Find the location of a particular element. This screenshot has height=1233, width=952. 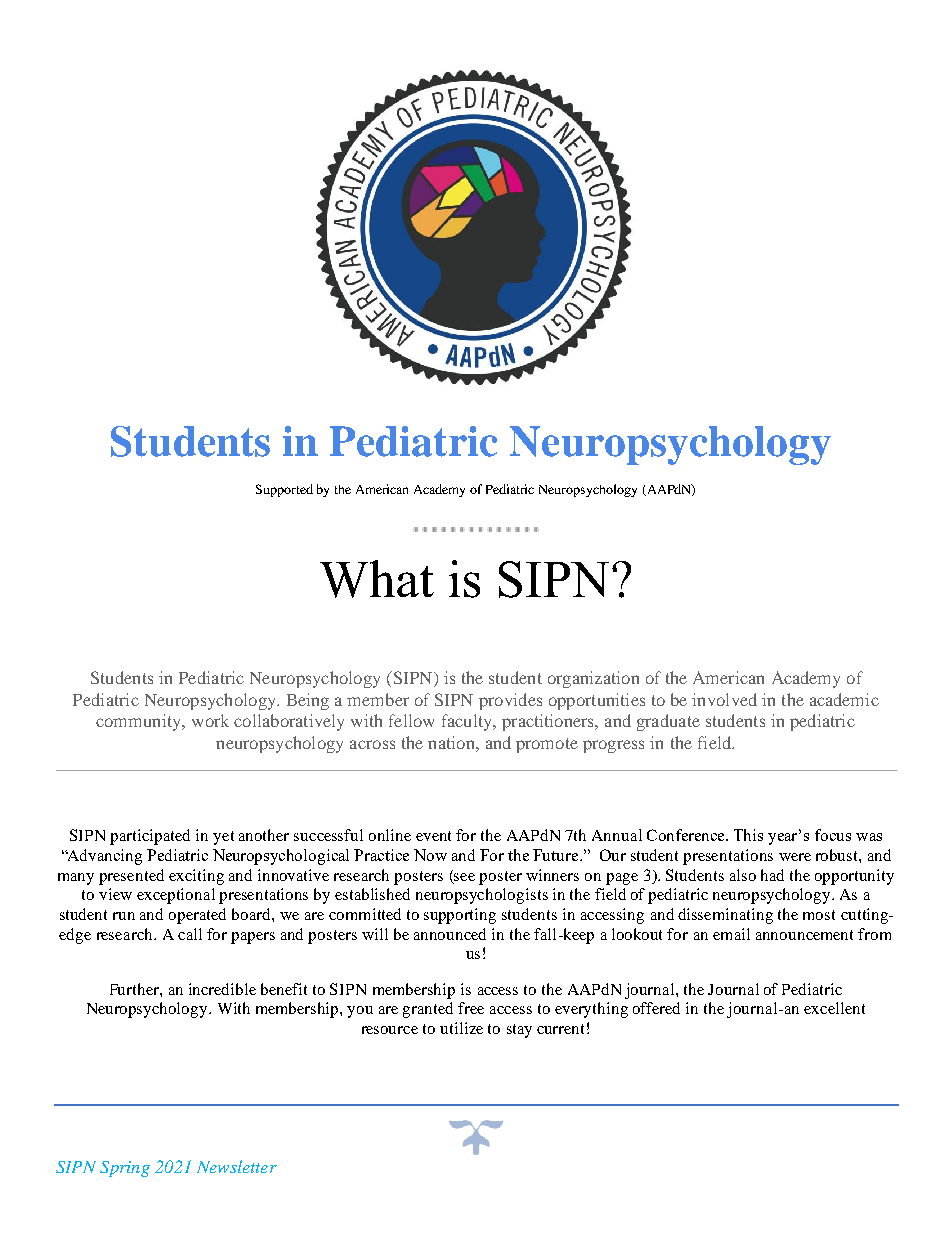

Supported is located at coordinates (284, 490).
